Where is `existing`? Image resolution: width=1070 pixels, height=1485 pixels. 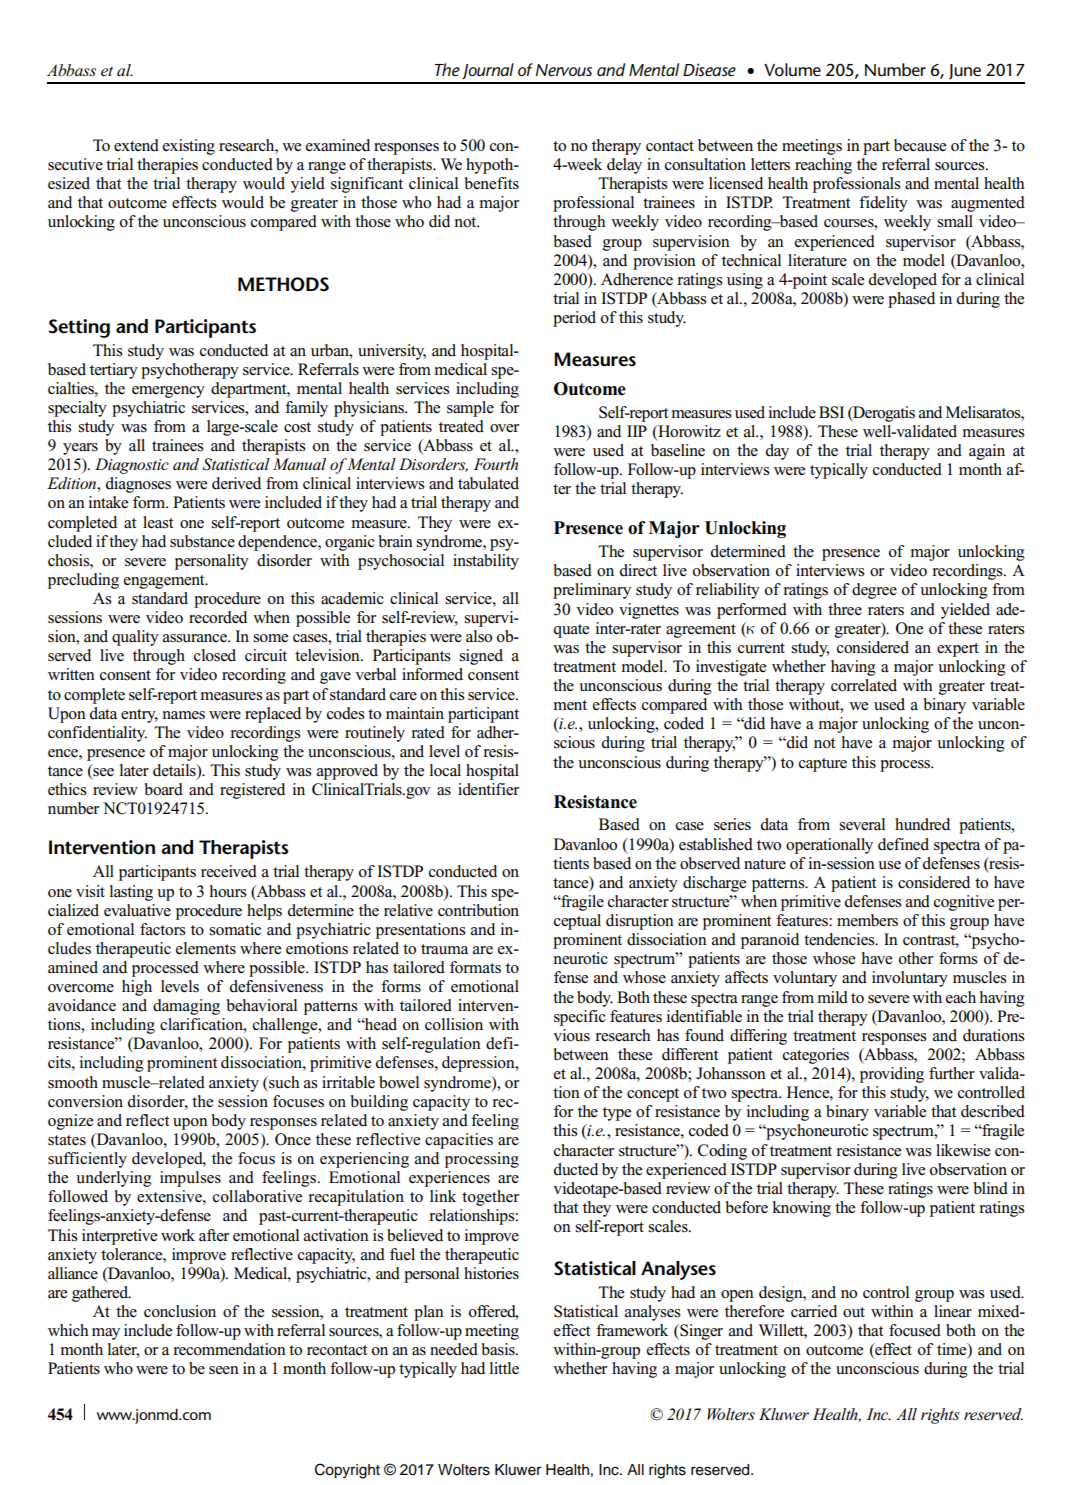
existing is located at coordinates (189, 147).
